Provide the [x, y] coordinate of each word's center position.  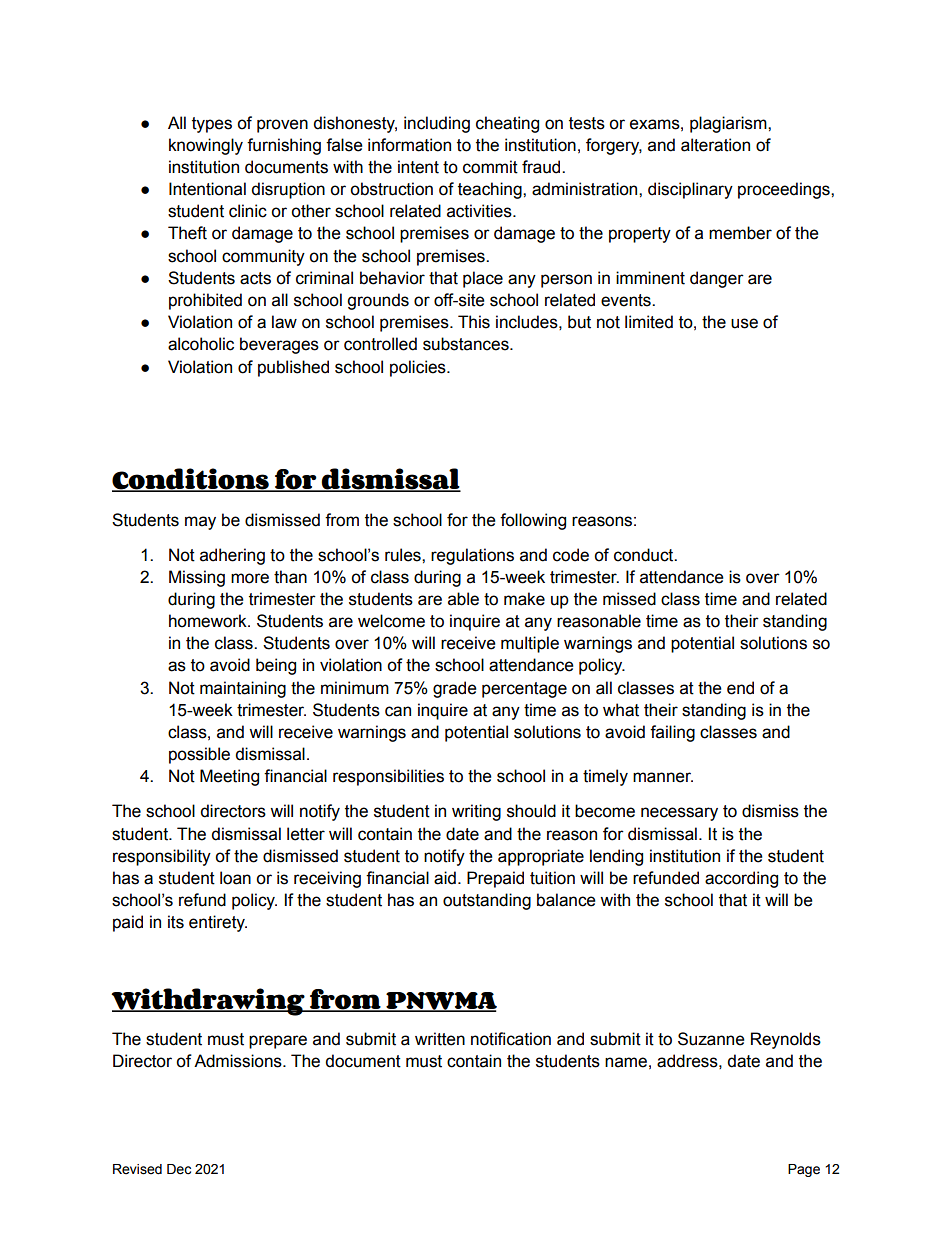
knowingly [206, 146]
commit [490, 167]
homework [209, 621]
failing [672, 733]
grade [455, 689]
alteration [715, 145]
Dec [179, 1169]
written [440, 1039]
